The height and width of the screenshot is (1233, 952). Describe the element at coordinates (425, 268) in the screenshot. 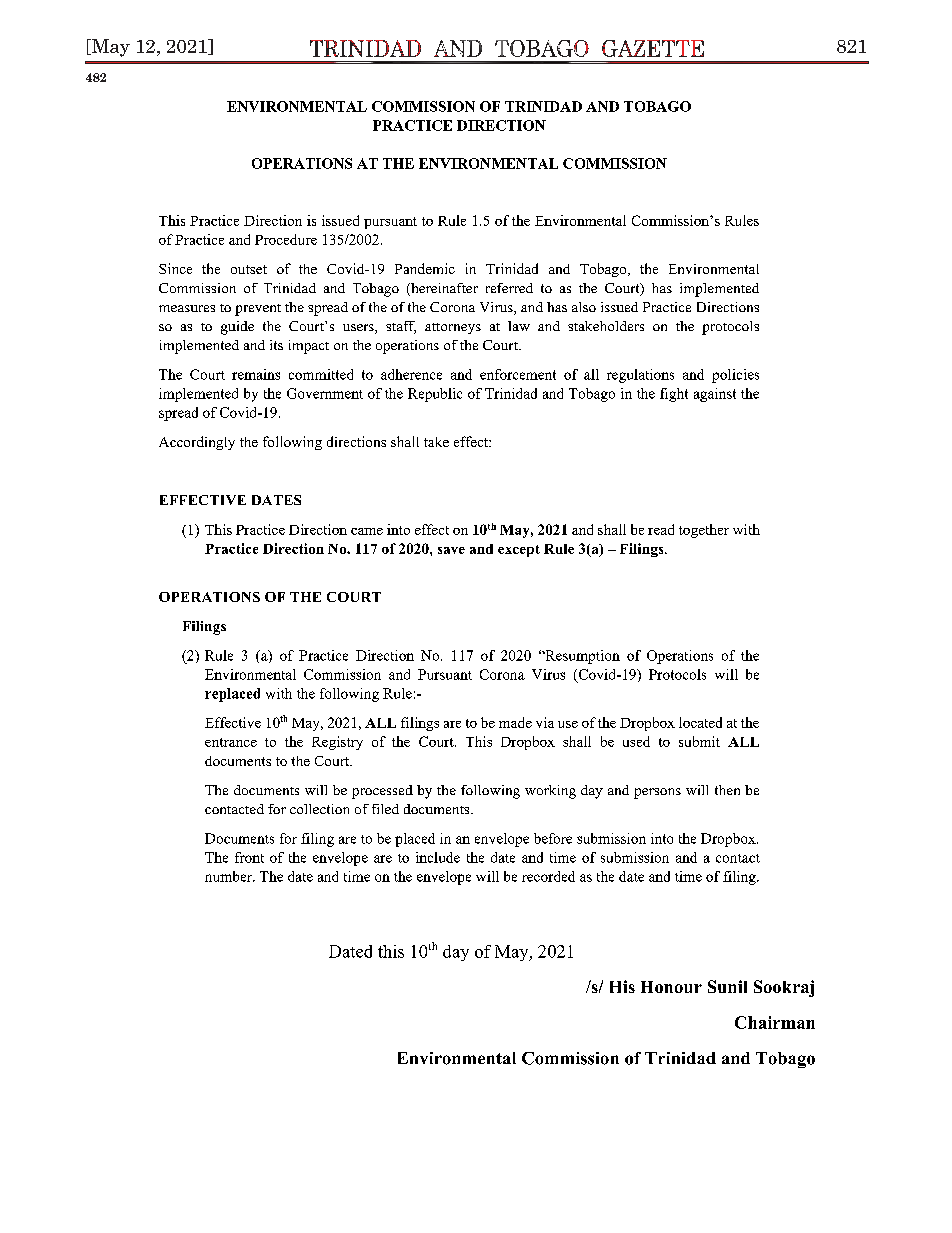

I see `Pandemic` at that location.
